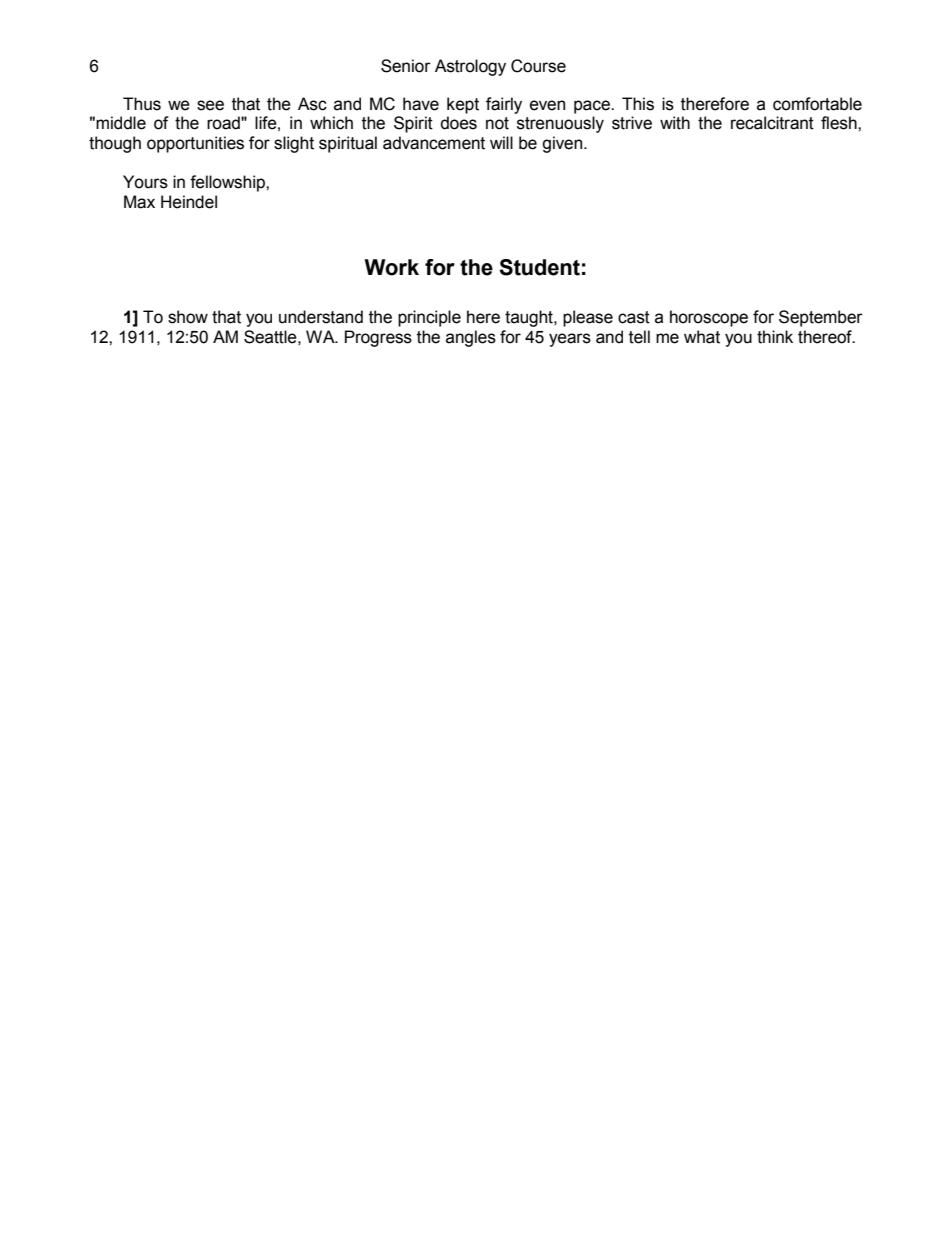 The width and height of the screenshot is (952, 1233). What do you see at coordinates (471, 338) in the screenshot?
I see `angles` at bounding box center [471, 338].
